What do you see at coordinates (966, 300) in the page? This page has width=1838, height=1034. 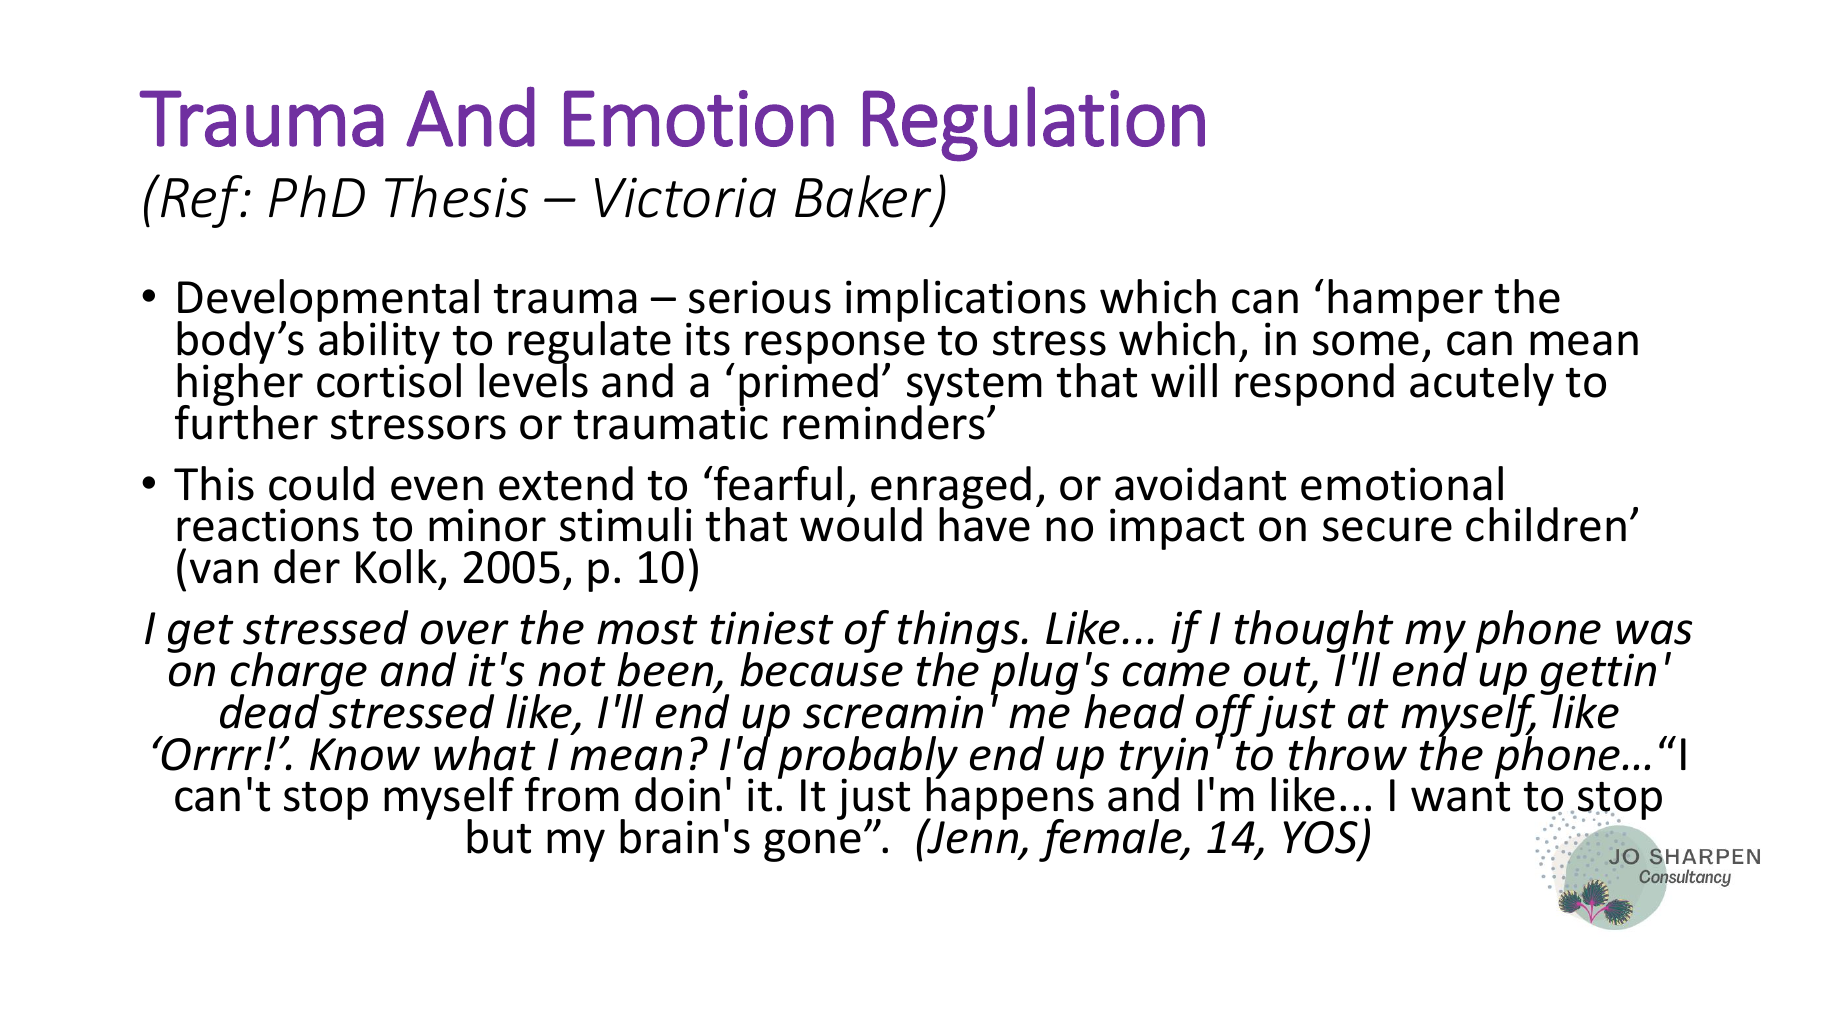 I see `implications` at bounding box center [966, 300].
